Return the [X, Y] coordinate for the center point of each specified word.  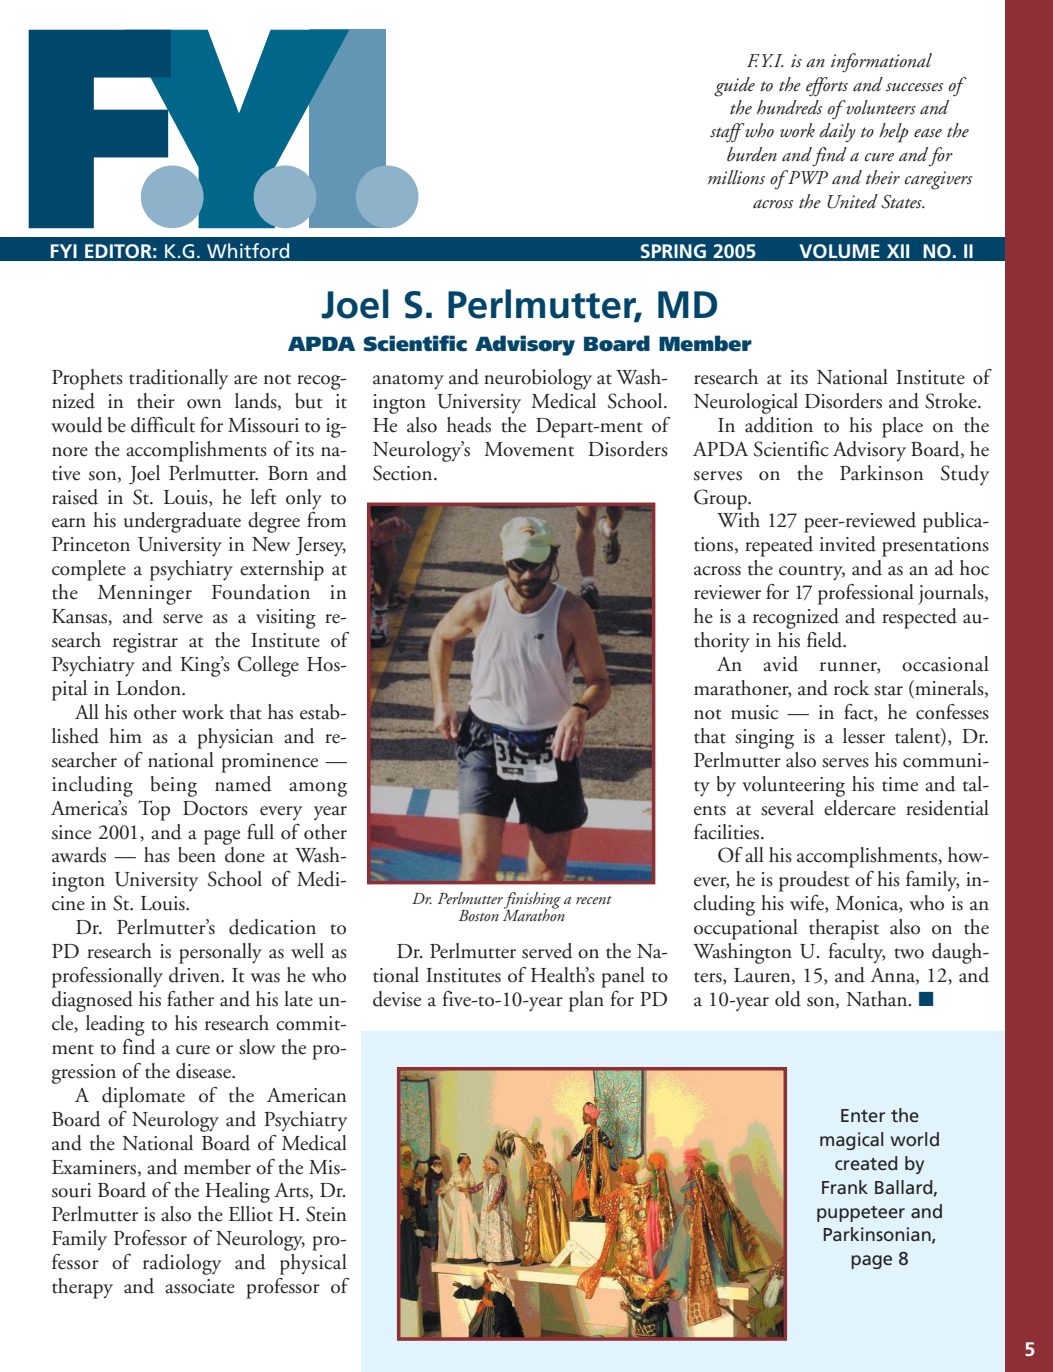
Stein [326, 1214]
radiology [182, 1264]
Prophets [87, 379]
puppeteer [861, 1214]
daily [838, 132]
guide [734, 87]
